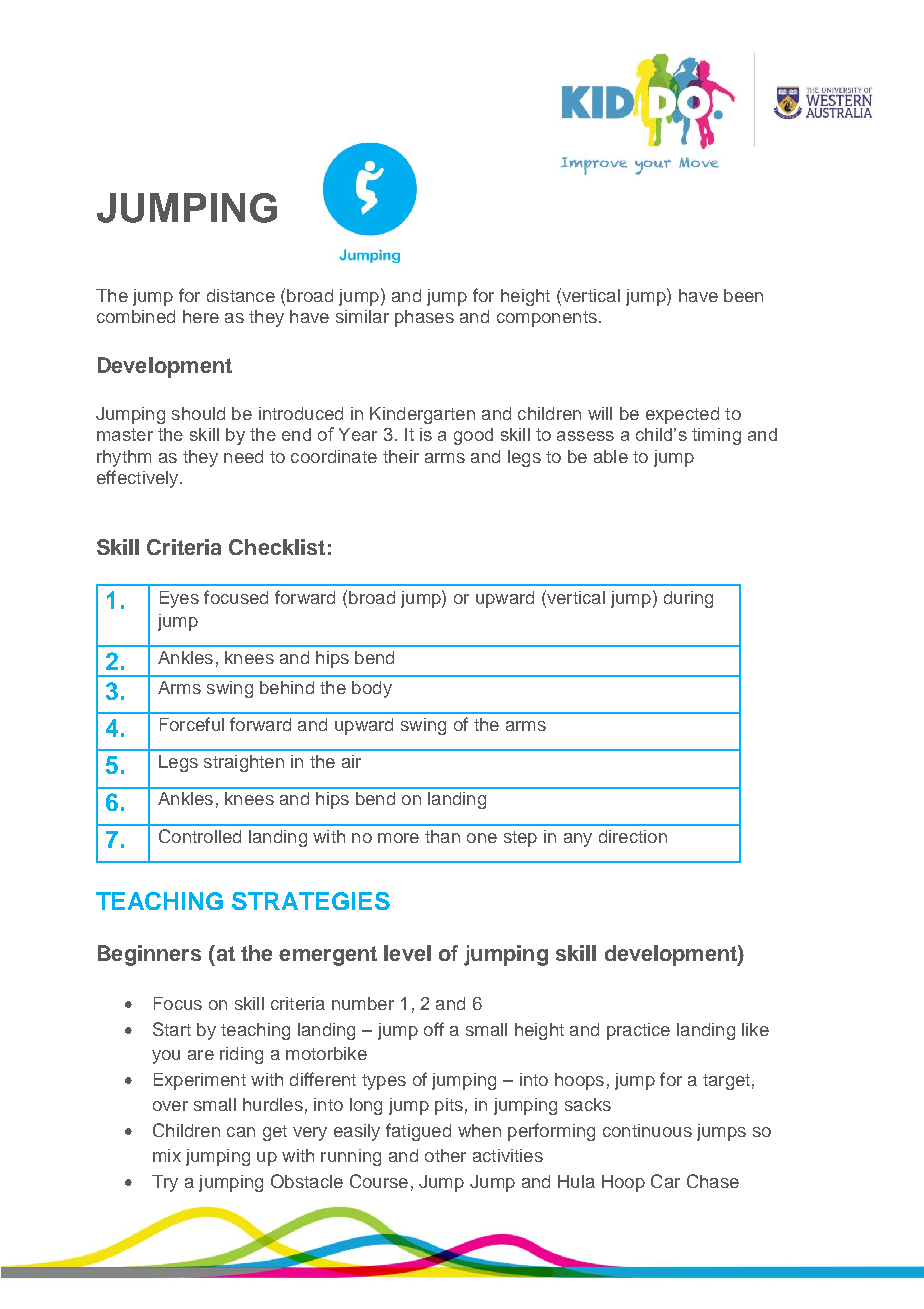 The width and height of the page is (924, 1309). What do you see at coordinates (172, 1029) in the page?
I see `Start` at bounding box center [172, 1029].
